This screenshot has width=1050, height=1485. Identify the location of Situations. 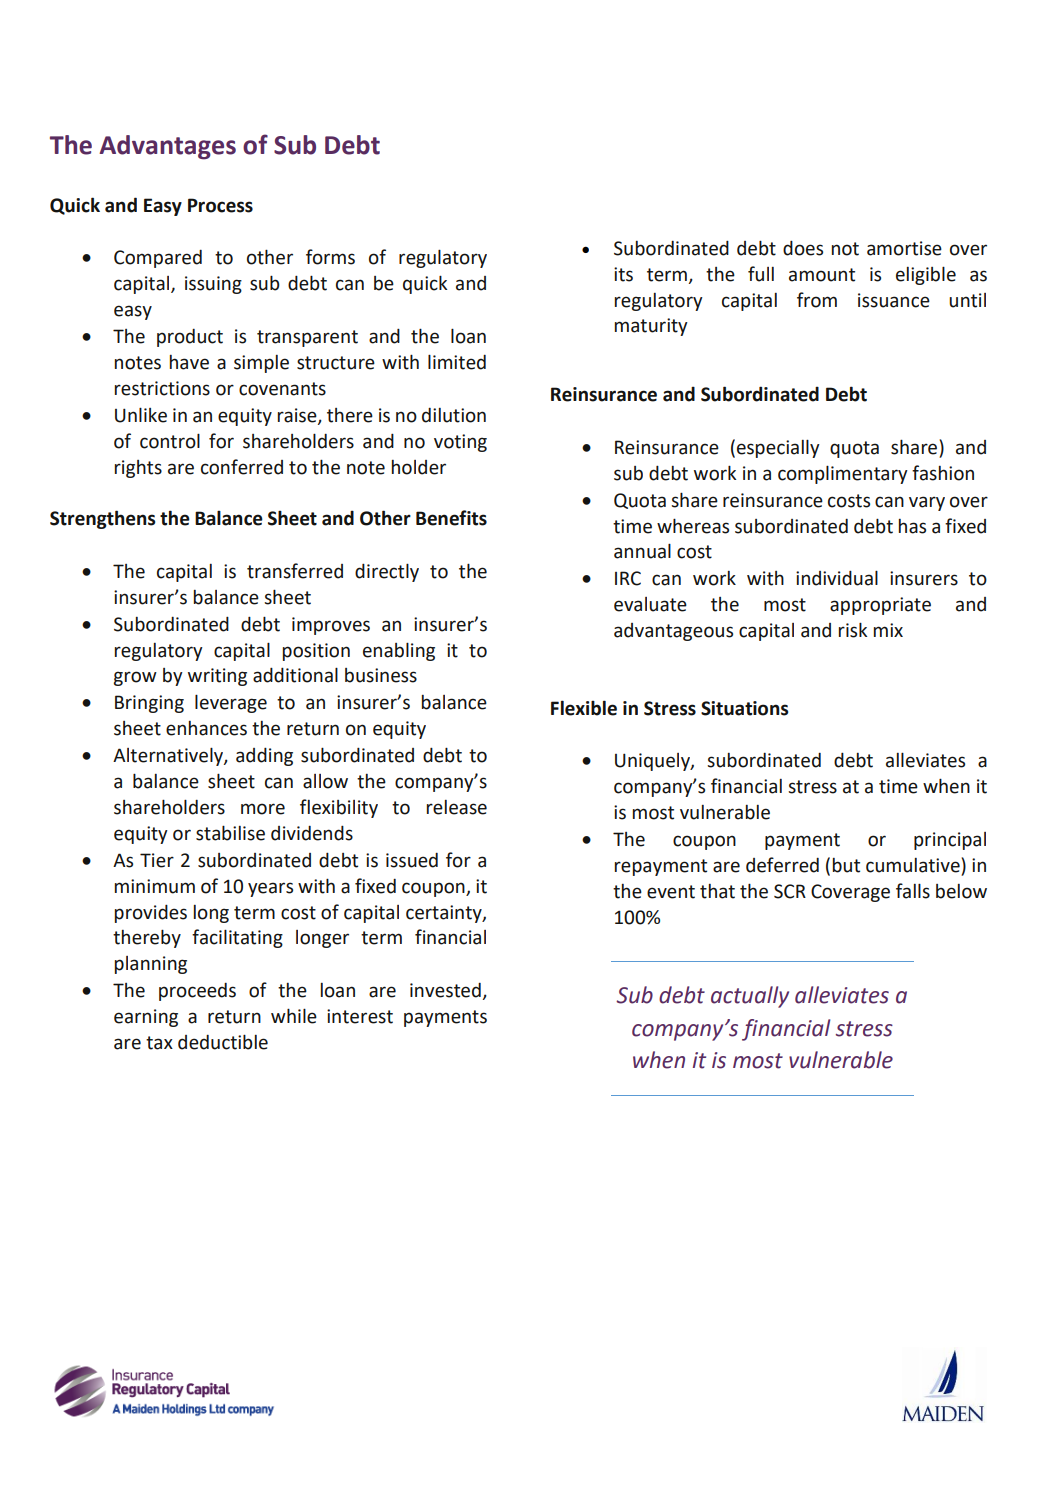
(744, 708).
